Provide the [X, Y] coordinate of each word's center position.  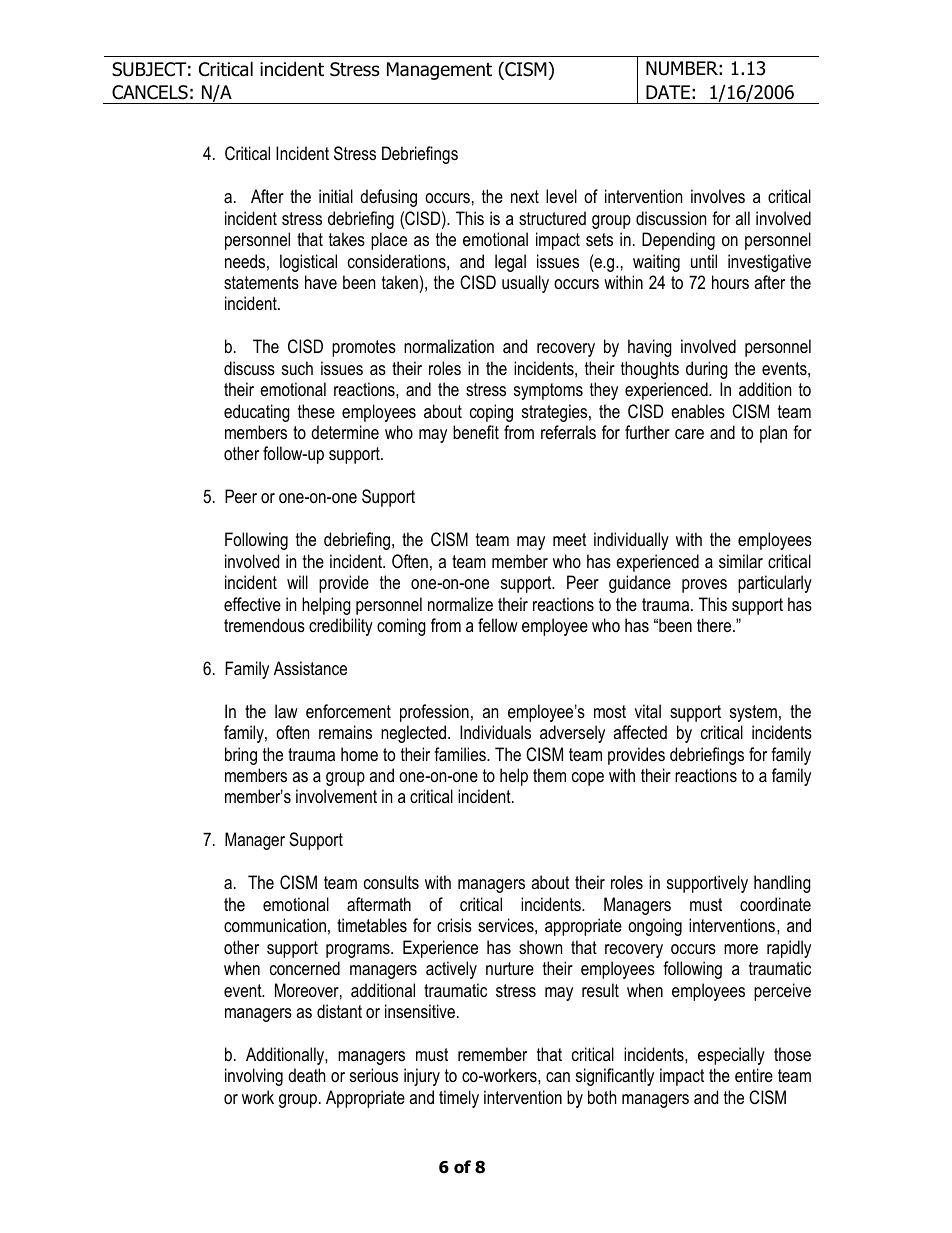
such [297, 368]
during [707, 370]
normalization [449, 346]
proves [704, 586]
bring [241, 756]
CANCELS [150, 92]
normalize [460, 604]
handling [782, 884]
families [461, 754]
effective [252, 604]
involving [254, 1077]
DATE [668, 92]
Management [439, 71]
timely [459, 1099]
